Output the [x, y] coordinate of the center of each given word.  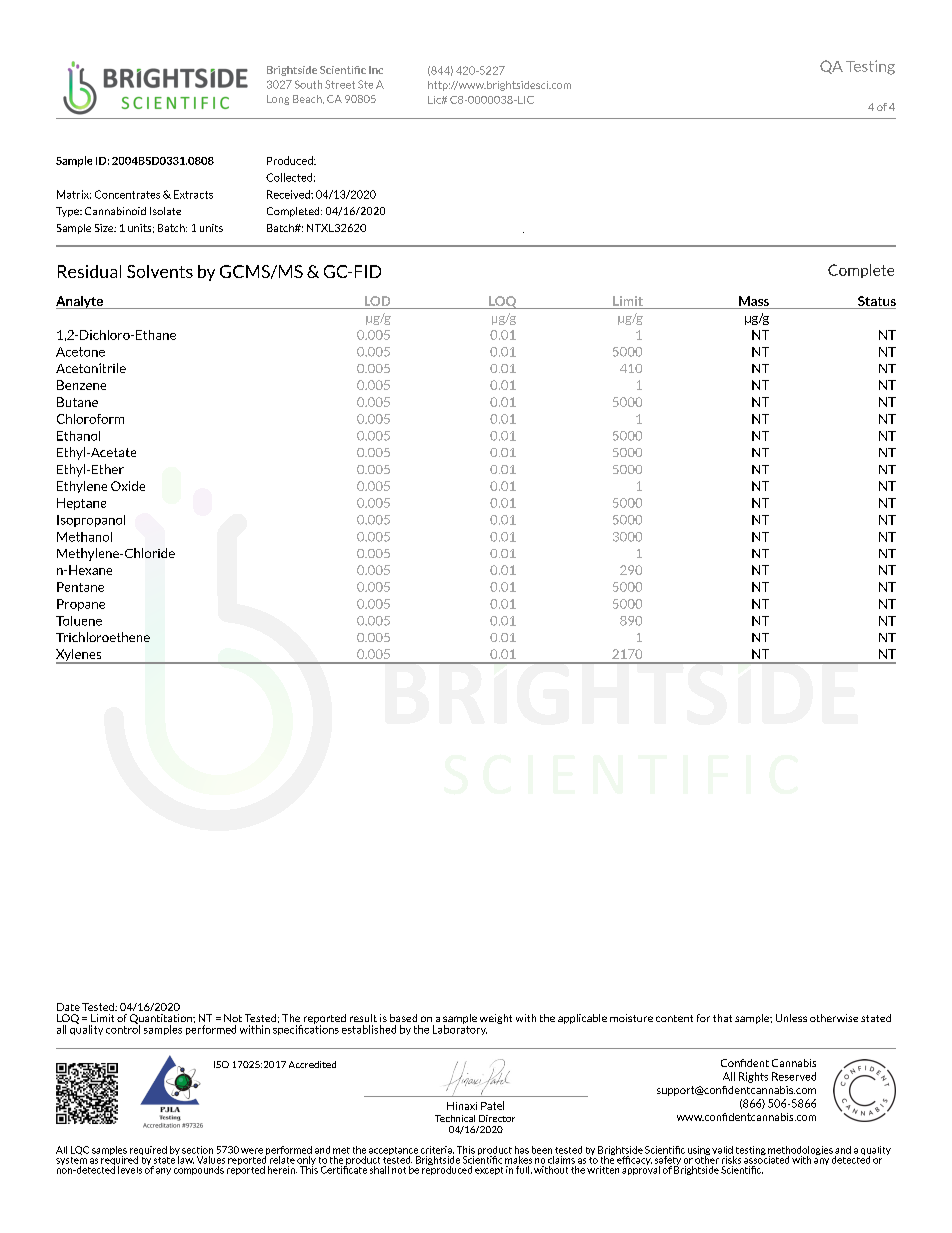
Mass [754, 302]
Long [278, 100]
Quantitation [162, 1020]
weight [496, 1019]
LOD [377, 302]
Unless [791, 1018]
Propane [81, 605]
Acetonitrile [91, 368]
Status [876, 302]
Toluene [79, 621]
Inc [376, 70]
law [185, 1158]
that [722, 1018]
